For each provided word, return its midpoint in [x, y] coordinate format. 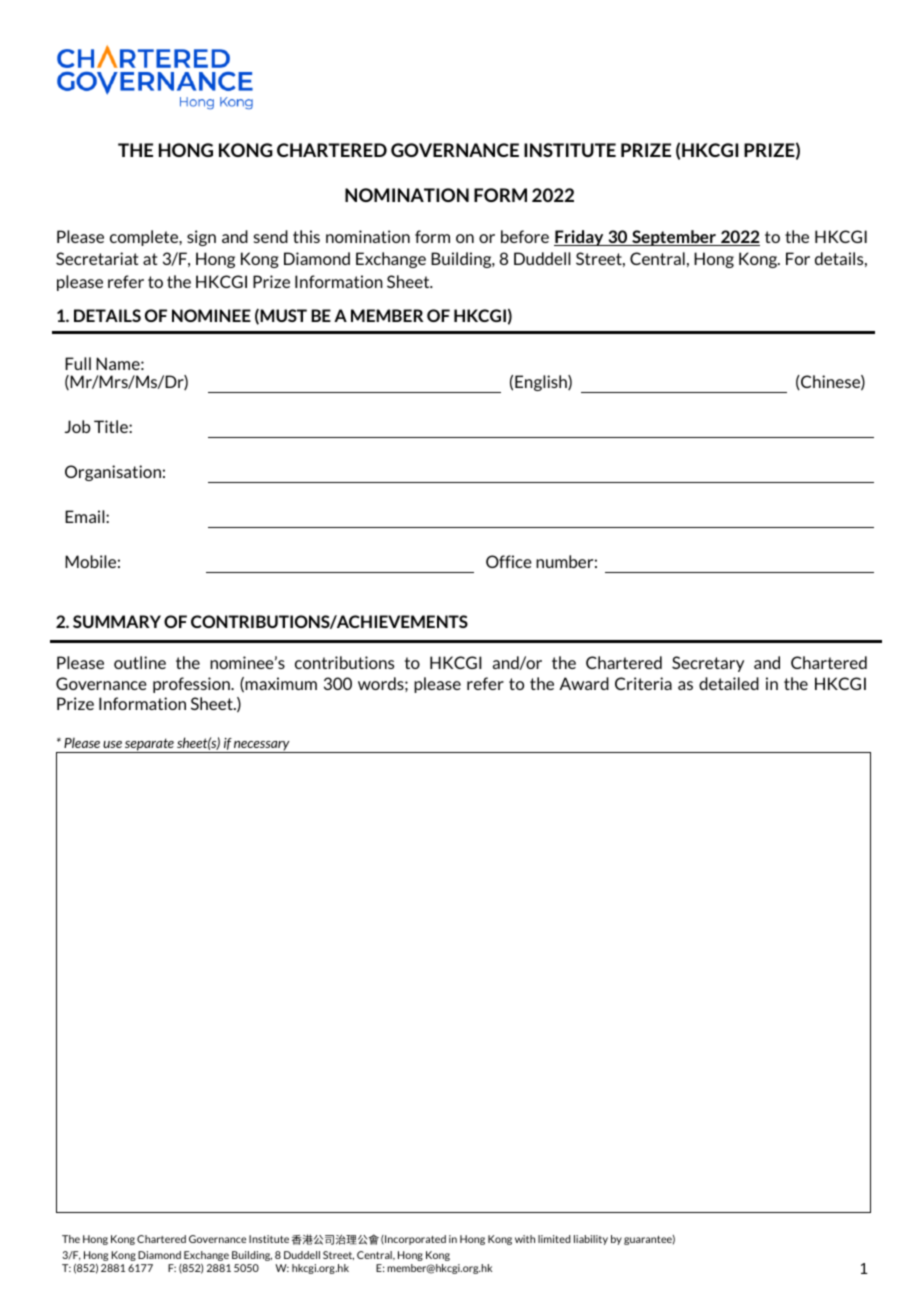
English [542, 383]
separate [149, 745]
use [112, 744]
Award [584, 683]
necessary [262, 747]
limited [554, 1239]
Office [509, 561]
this [306, 236]
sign [201, 238]
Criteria [643, 683]
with [525, 1239]
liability [591, 1240]
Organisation [113, 473]
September [674, 238]
